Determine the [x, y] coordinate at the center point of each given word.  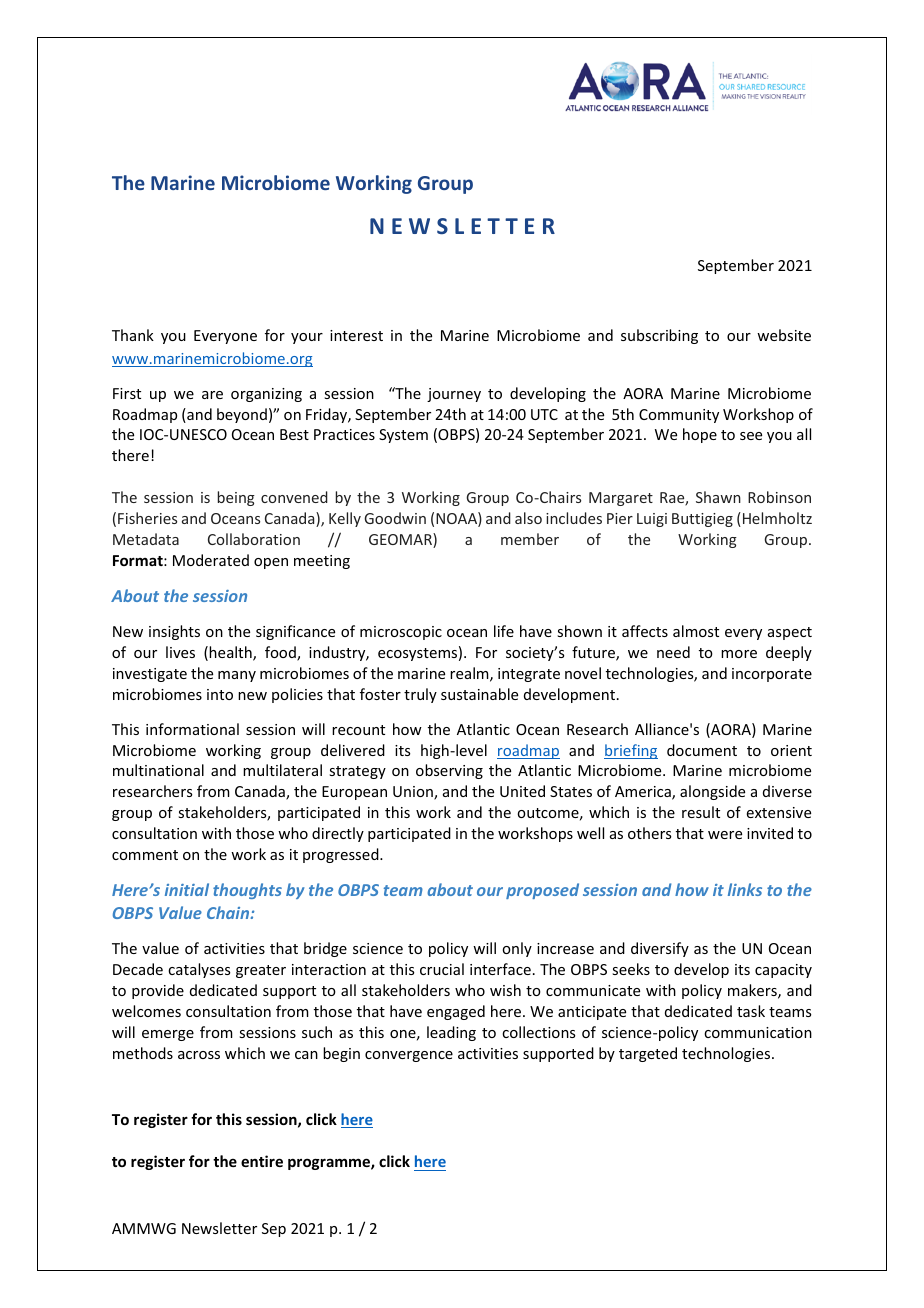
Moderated [211, 560]
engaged [456, 1012]
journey [454, 395]
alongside [712, 792]
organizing [266, 395]
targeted [648, 1054]
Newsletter [219, 1228]
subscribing [659, 336]
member [530, 539]
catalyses [199, 970]
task [751, 1011]
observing [449, 771]
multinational [158, 770]
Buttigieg [702, 520]
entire [262, 1161]
